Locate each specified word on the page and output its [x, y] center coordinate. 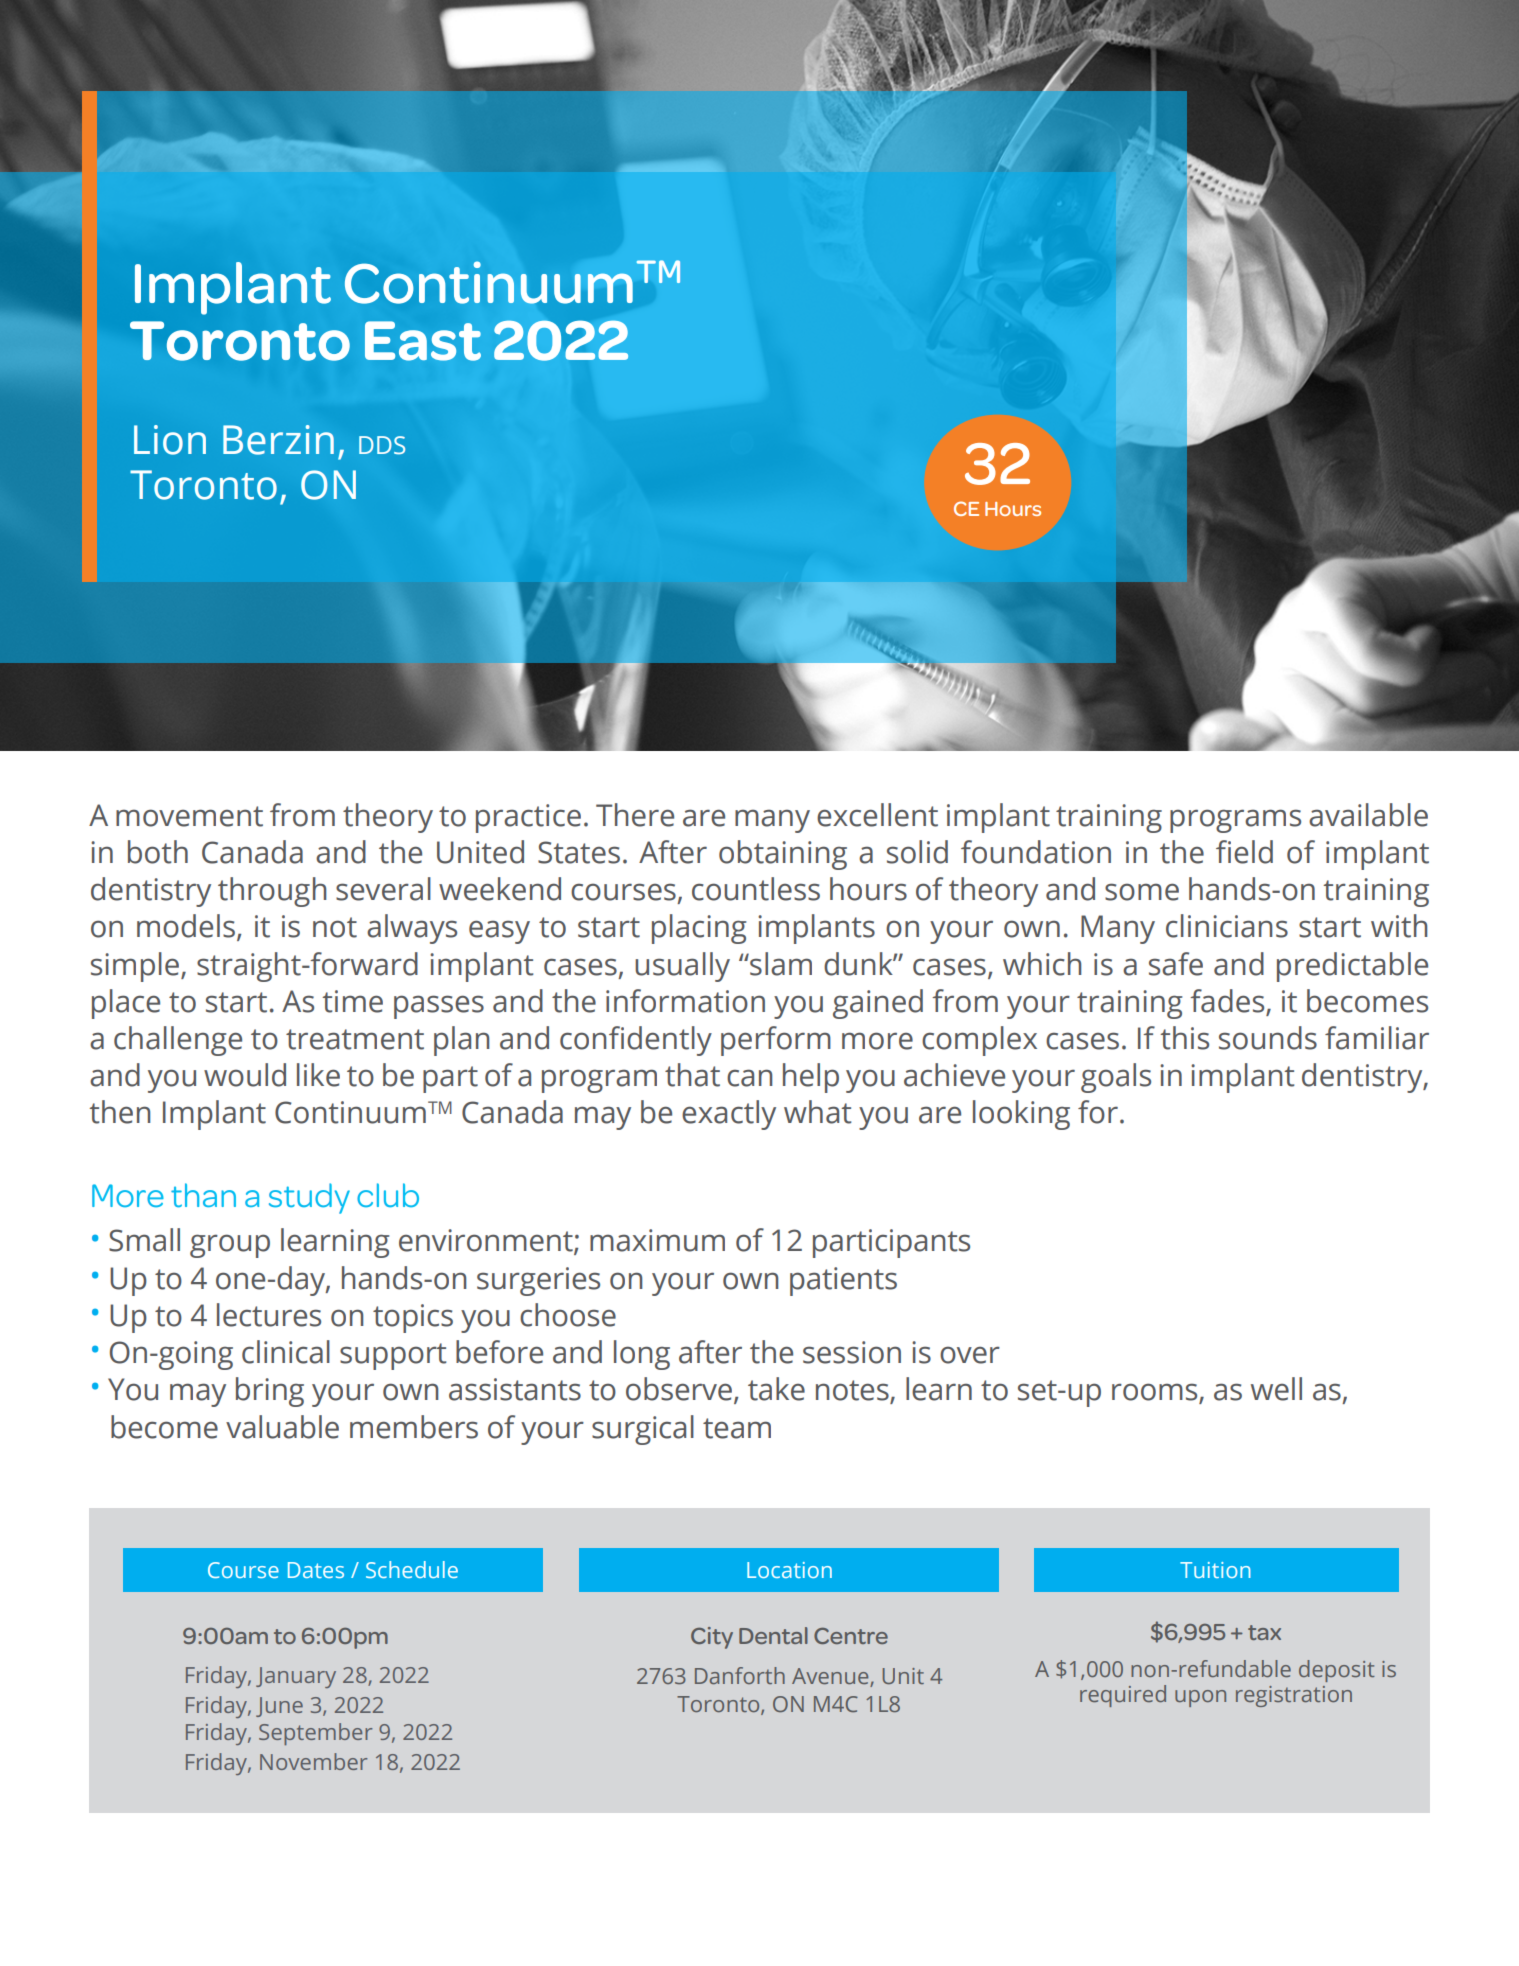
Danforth [740, 1675]
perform [776, 1041]
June [279, 1707]
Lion [170, 440]
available [1368, 815]
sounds [1268, 1038]
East [423, 341]
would [245, 1075]
